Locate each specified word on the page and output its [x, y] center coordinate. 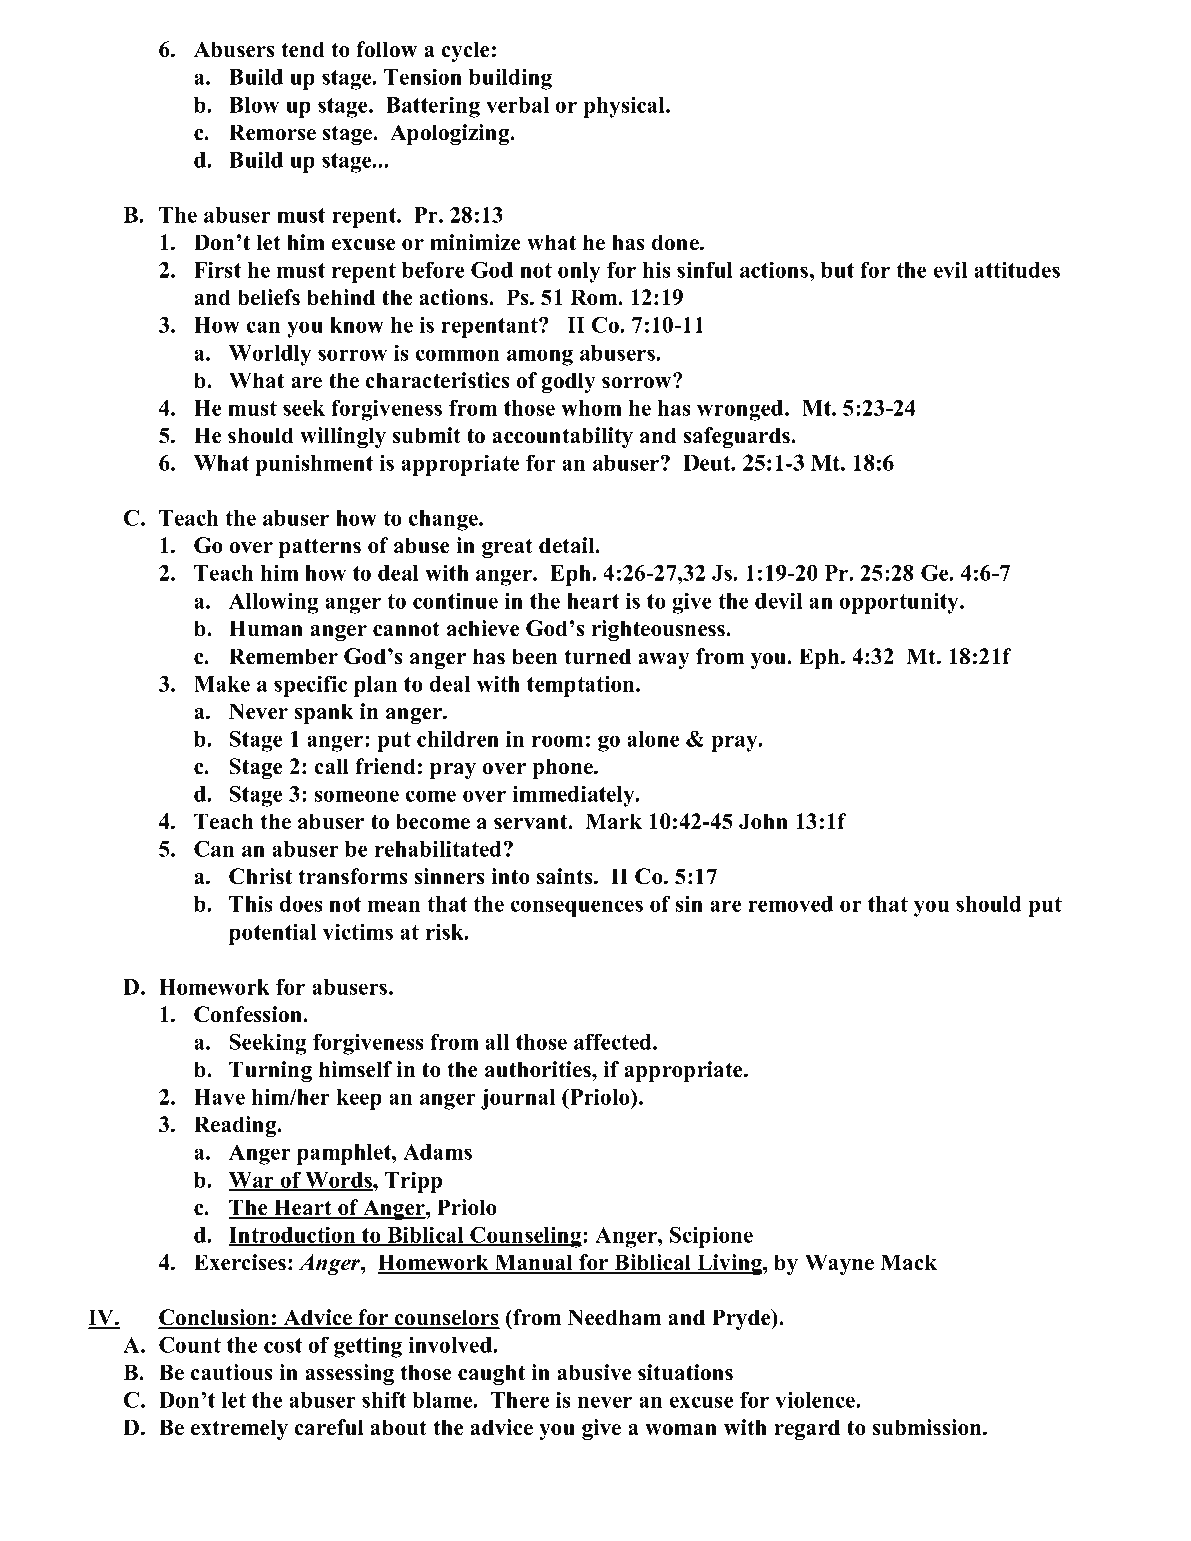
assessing [349, 1374]
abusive [594, 1372]
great [507, 548]
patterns [320, 548]
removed [790, 904]
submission [928, 1427]
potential [273, 934]
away [664, 661]
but [837, 270]
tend [303, 49]
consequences [577, 908]
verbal [517, 105]
